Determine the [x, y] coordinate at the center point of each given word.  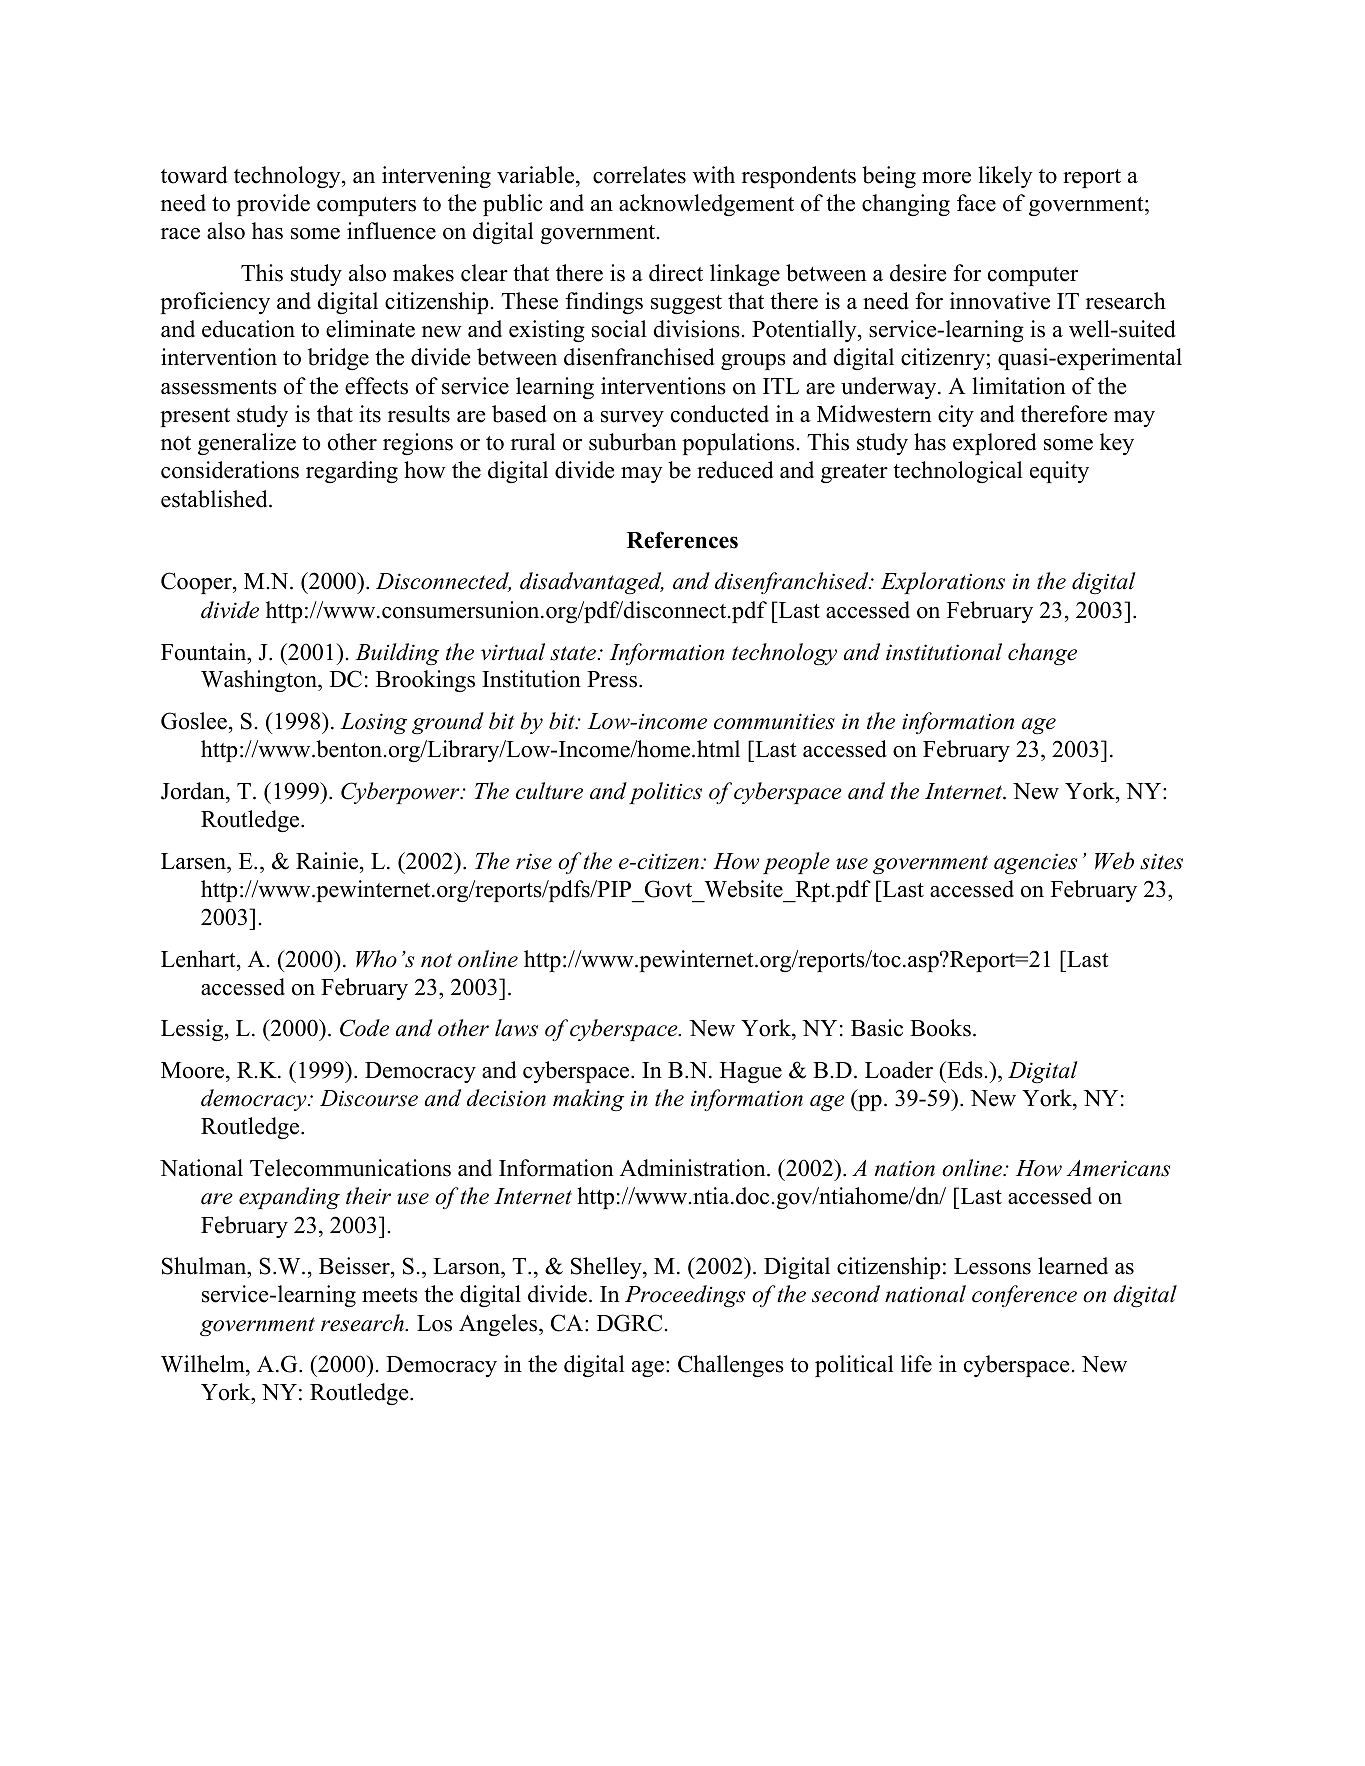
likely [1005, 177]
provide [273, 205]
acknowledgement [706, 205]
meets [390, 1295]
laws [516, 1028]
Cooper [197, 583]
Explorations [943, 583]
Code [364, 1028]
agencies [1035, 863]
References [682, 540]
